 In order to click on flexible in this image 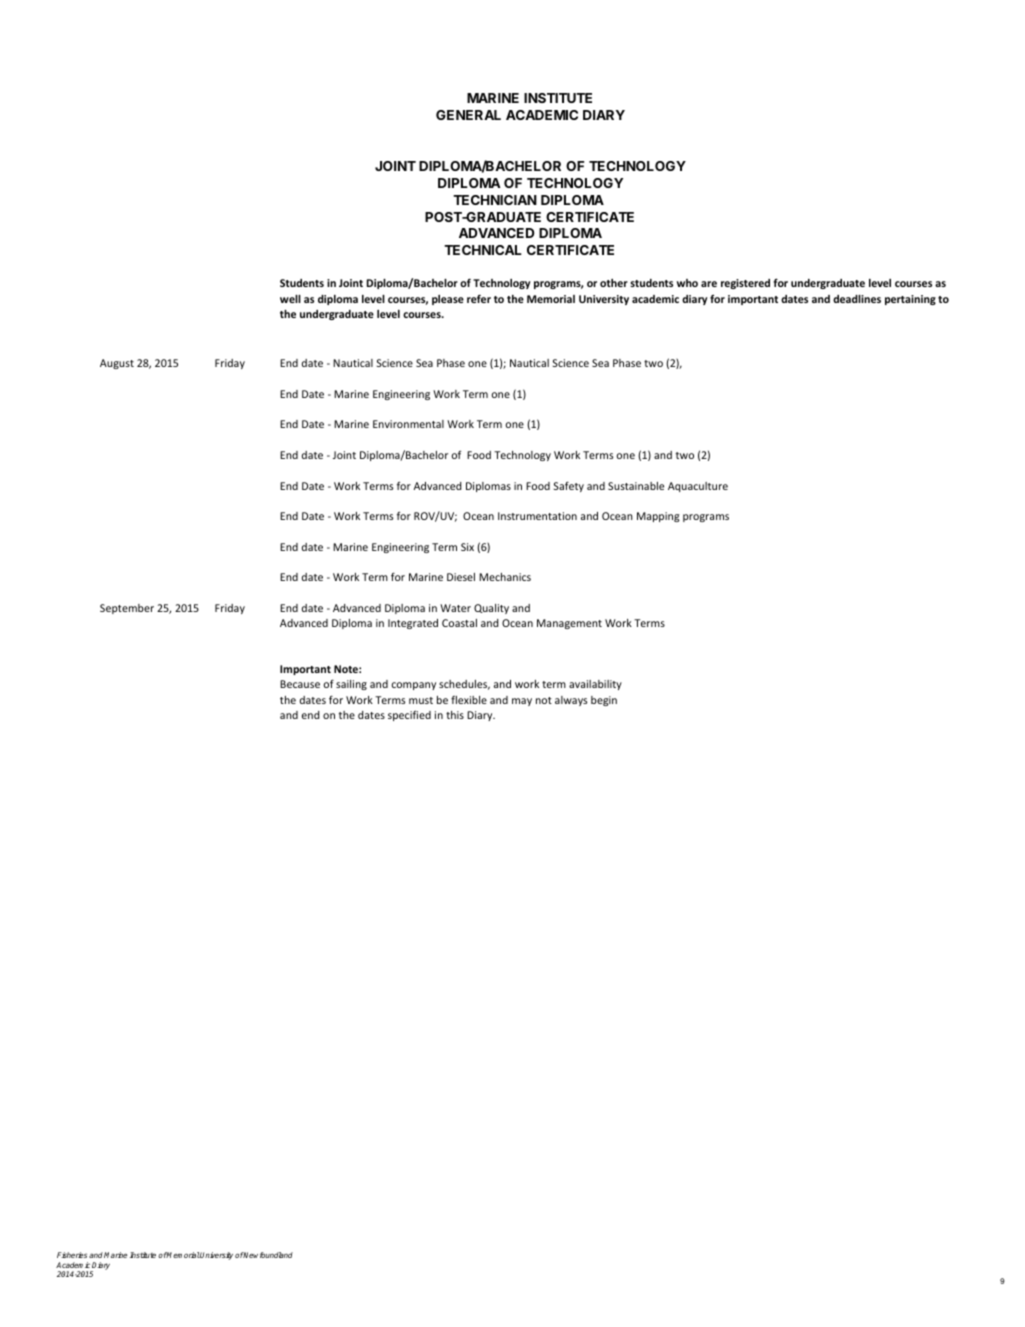, I will do `click(469, 700)`.
